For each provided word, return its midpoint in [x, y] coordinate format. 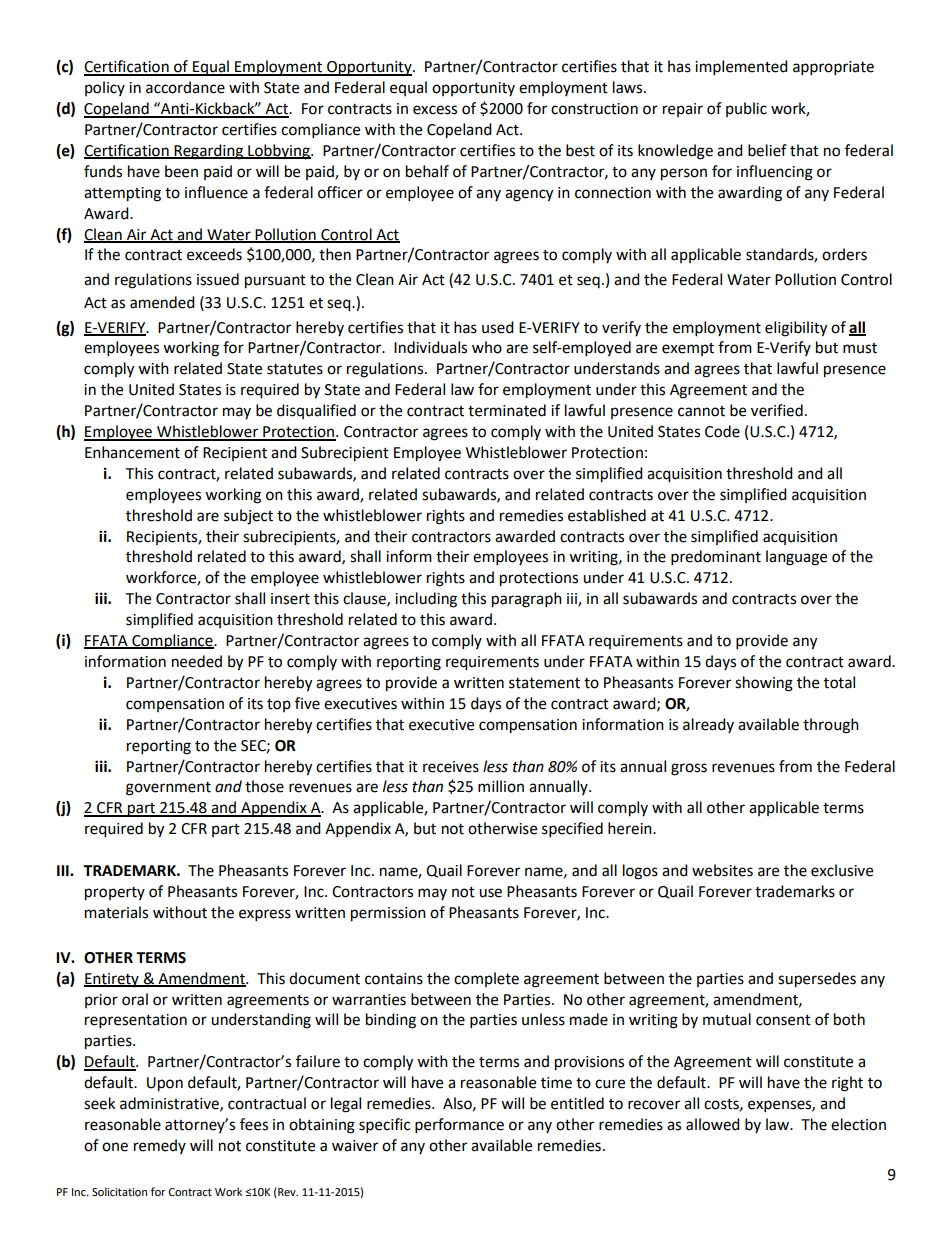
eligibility [796, 329]
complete [486, 979]
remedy [160, 1146]
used [498, 327]
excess [435, 110]
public [746, 109]
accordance [185, 87]
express [265, 915]
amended [162, 302]
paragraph [527, 600]
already [708, 725]
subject [248, 517]
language [796, 558]
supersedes [817, 980]
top [279, 705]
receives [451, 767]
